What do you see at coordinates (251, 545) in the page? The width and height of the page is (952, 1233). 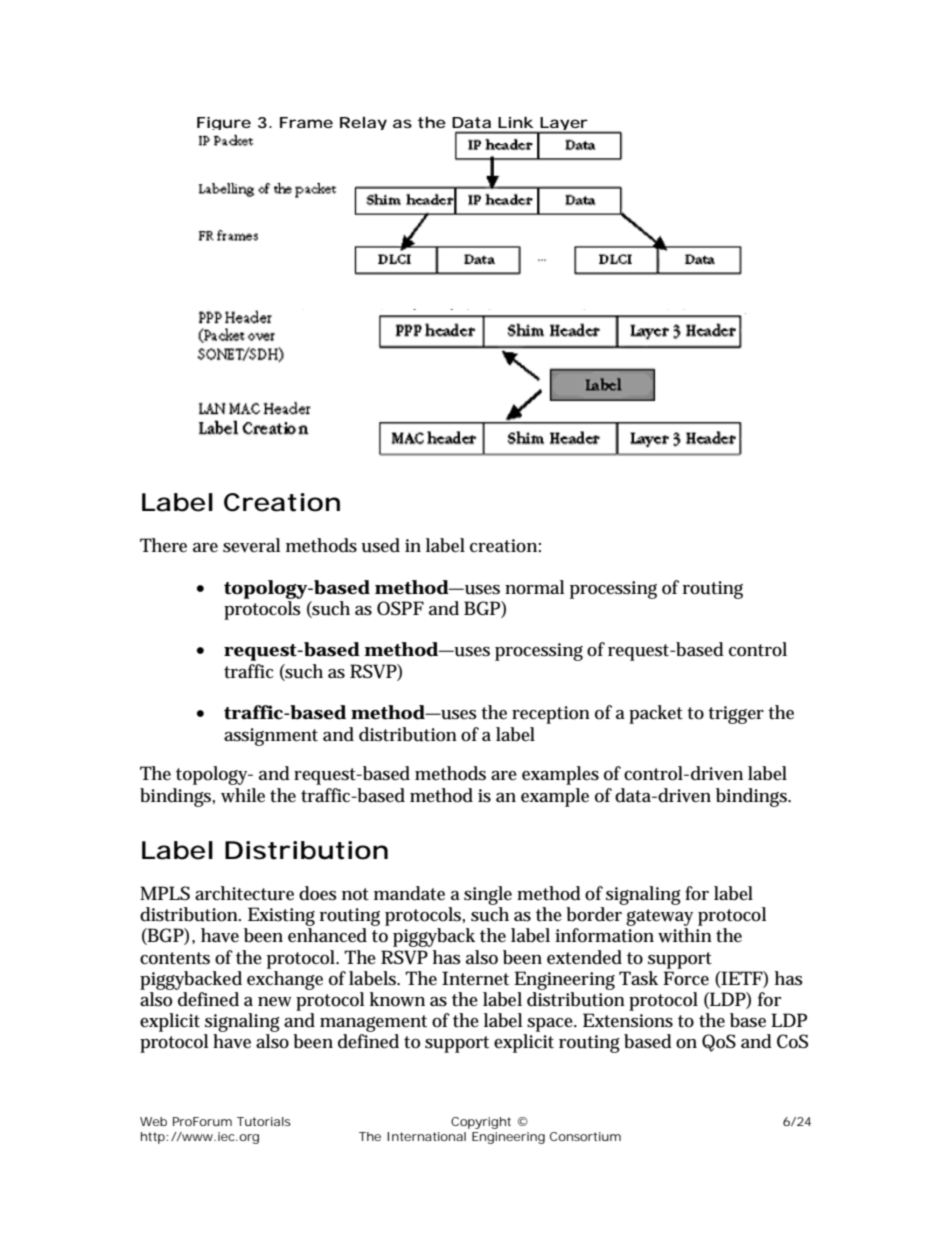 I see `several` at bounding box center [251, 545].
